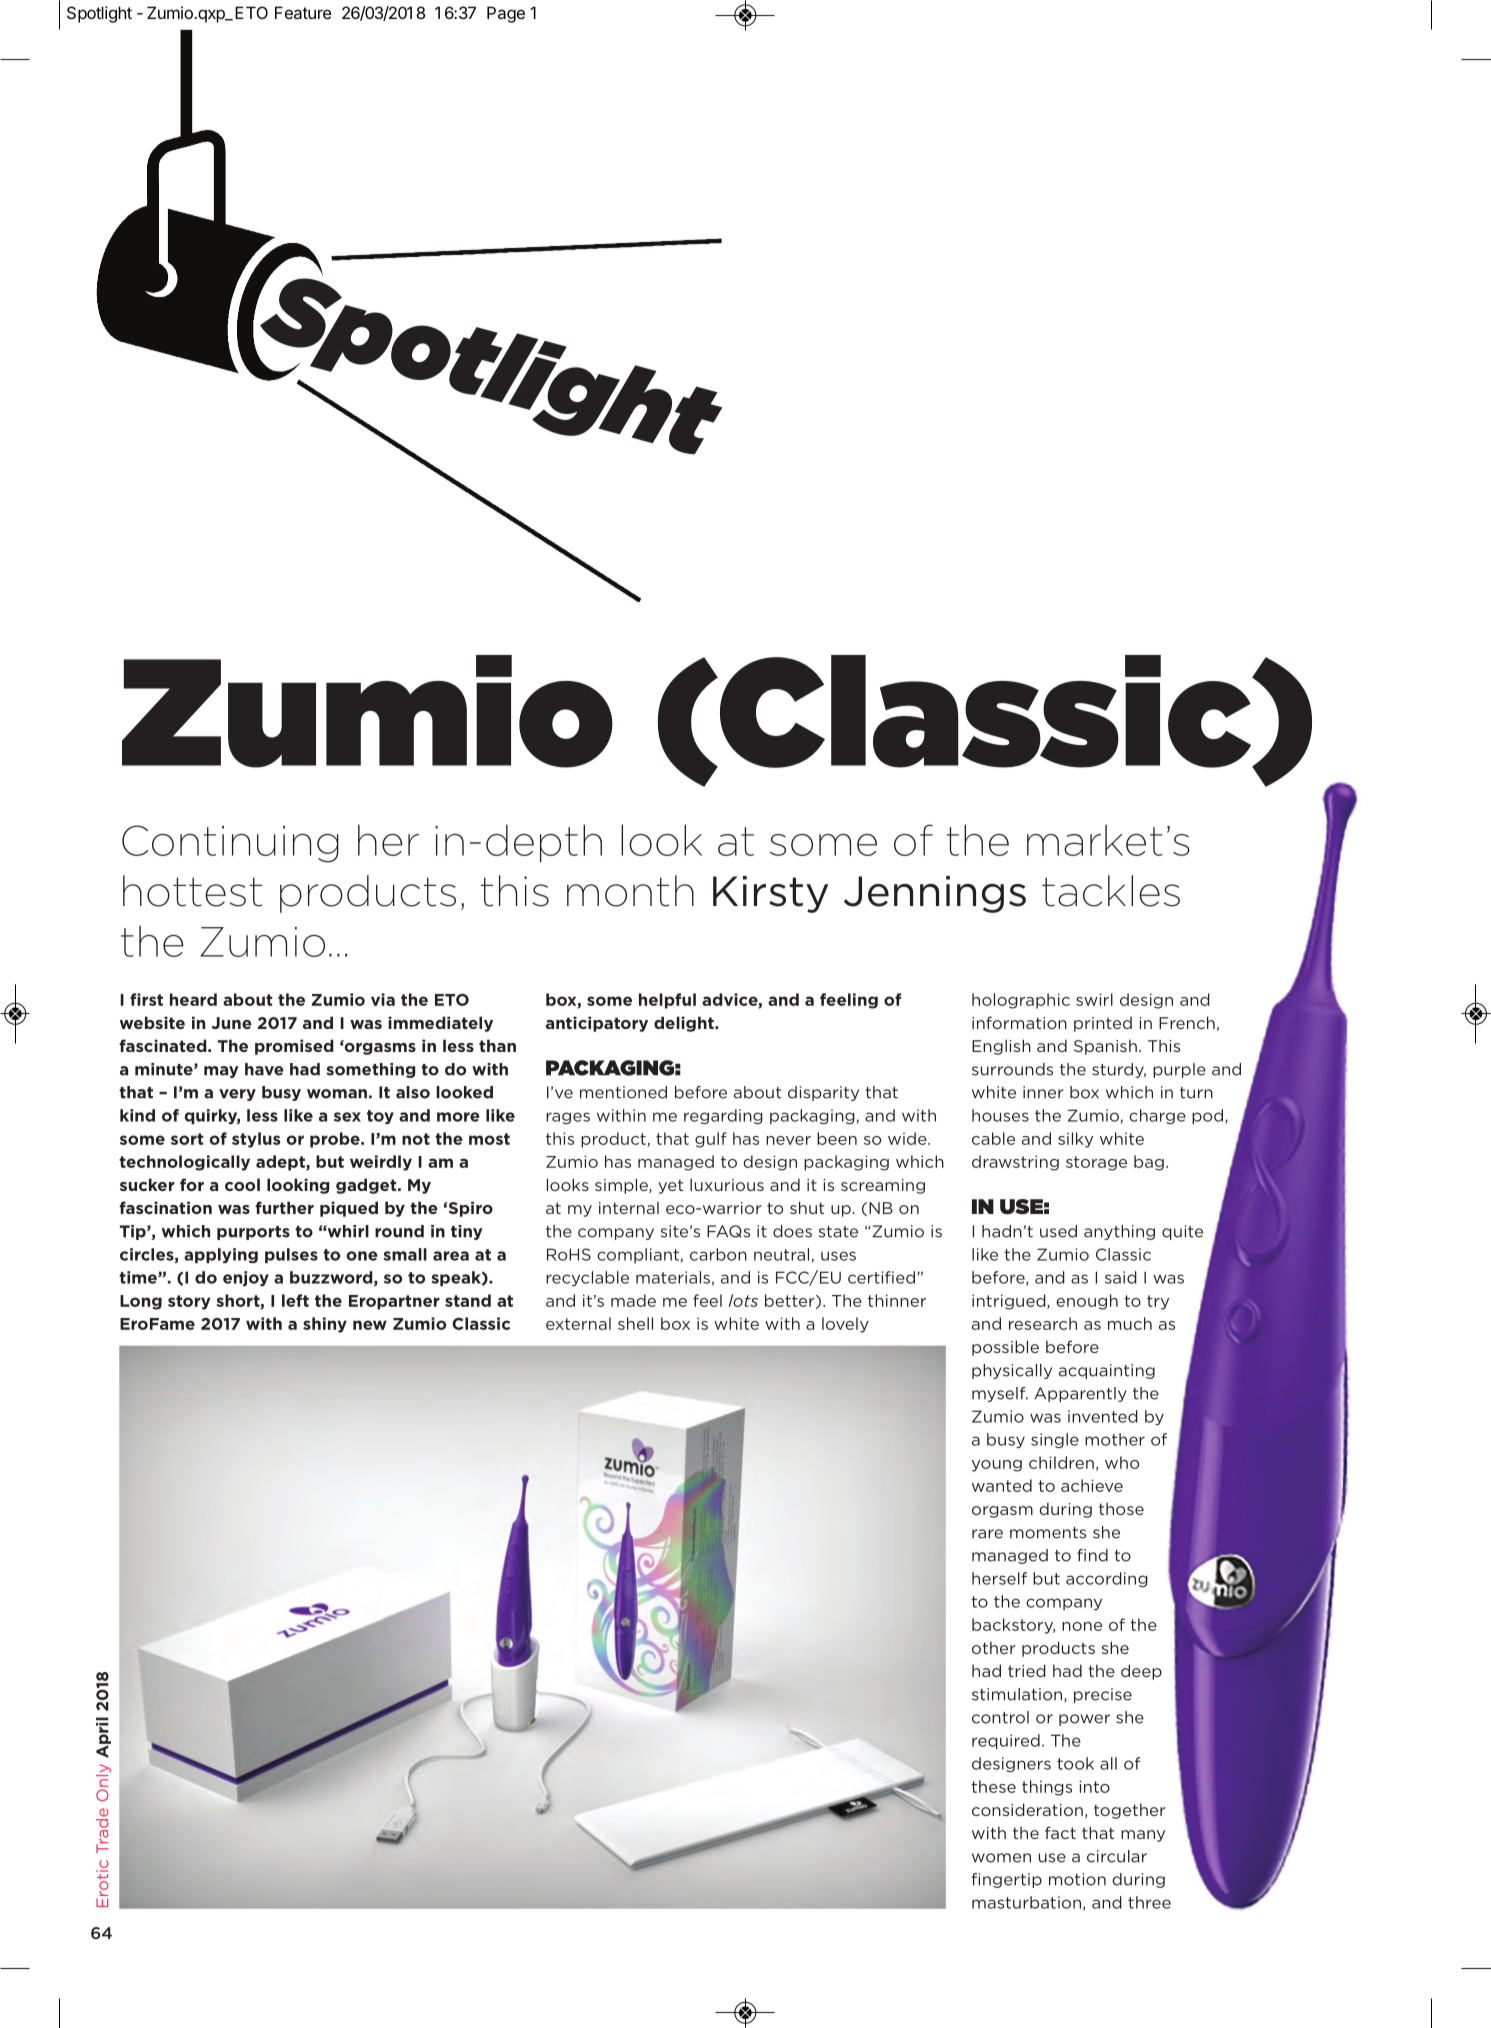 Image resolution: width=1491 pixels, height=2028 pixels. What do you see at coordinates (303, 12) in the page?
I see `Feature` at bounding box center [303, 12].
